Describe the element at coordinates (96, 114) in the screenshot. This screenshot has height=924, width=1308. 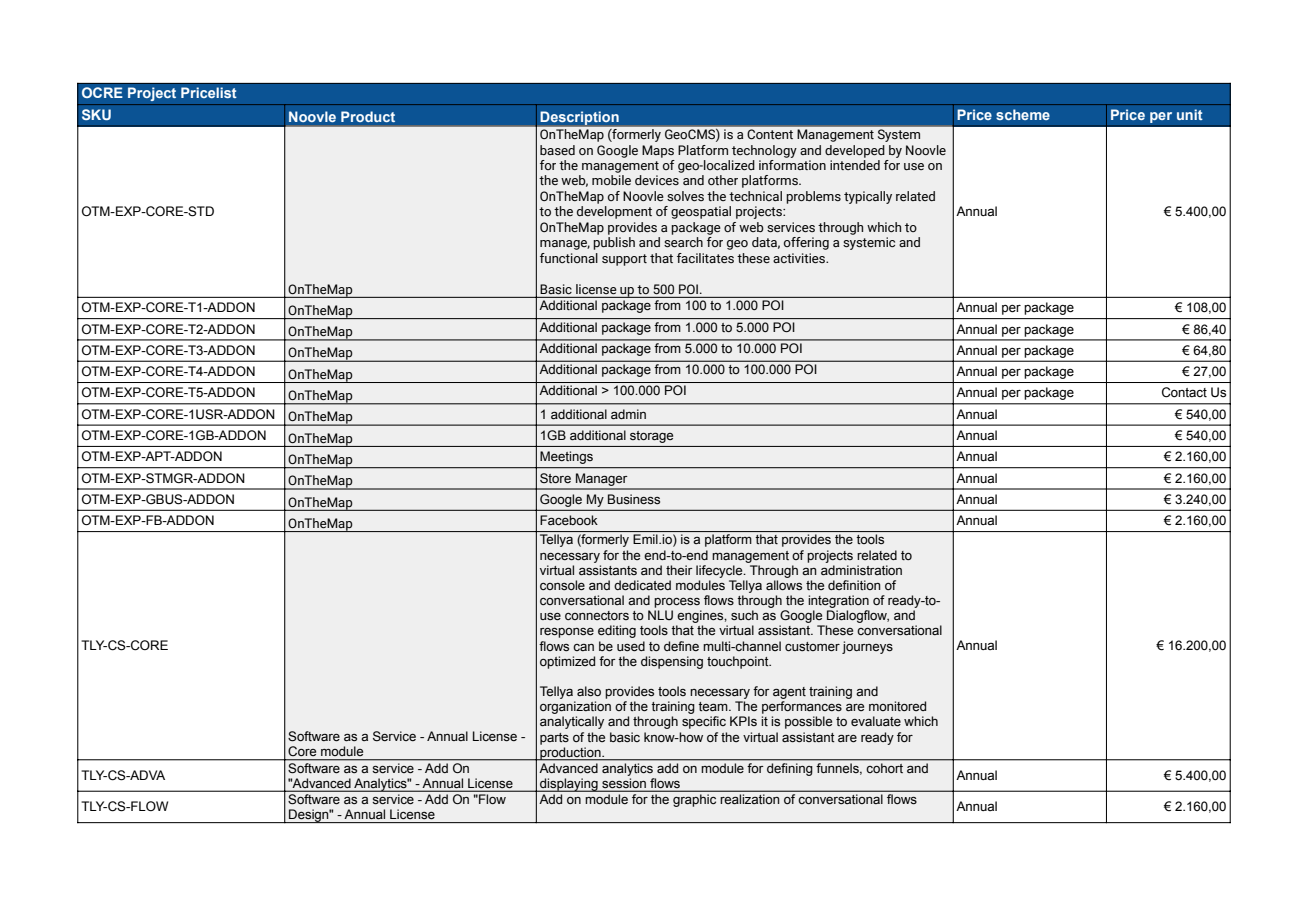
I see `SKU` at that location.
